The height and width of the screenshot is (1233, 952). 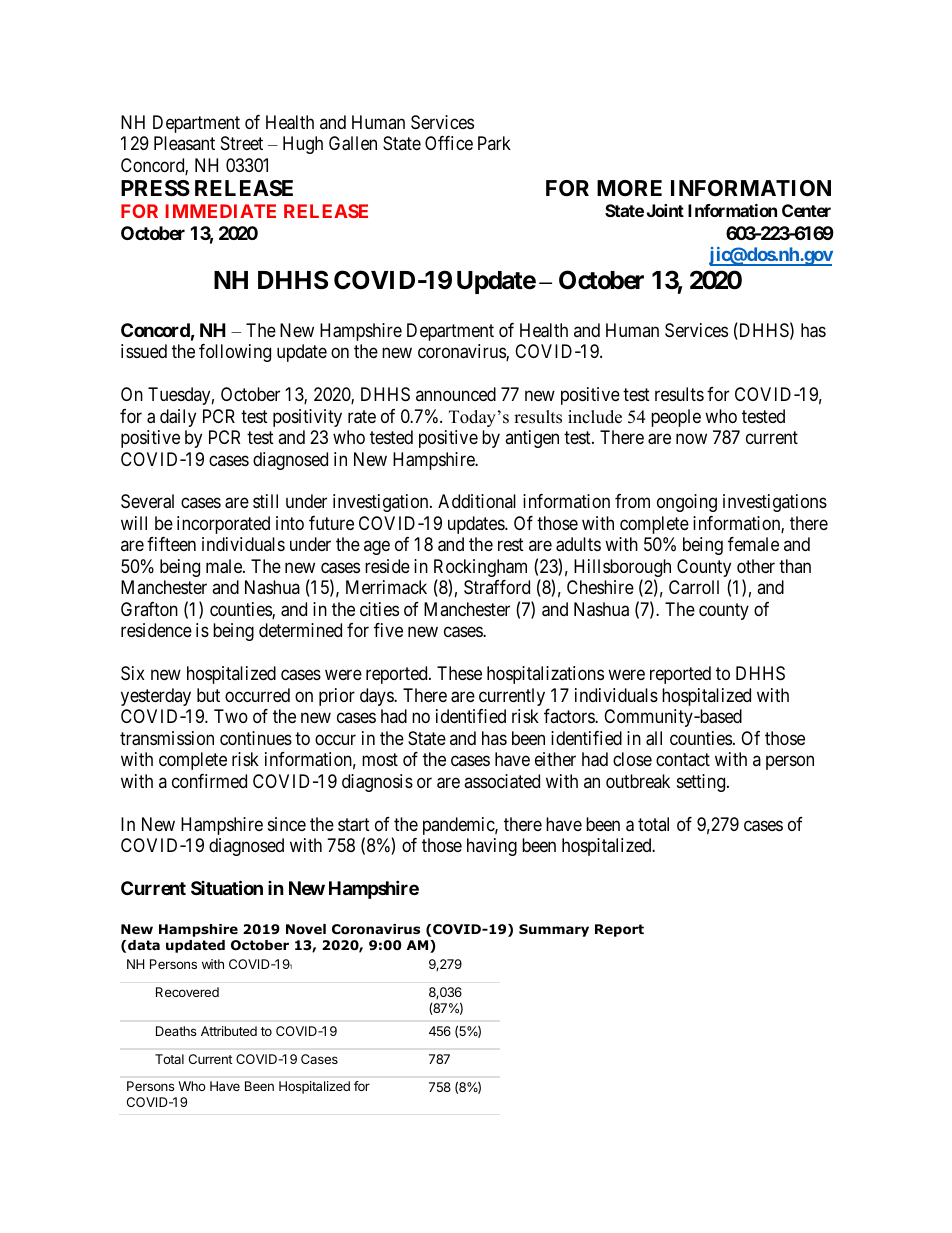 What do you see at coordinates (449, 143) in the screenshot?
I see `Office` at bounding box center [449, 143].
